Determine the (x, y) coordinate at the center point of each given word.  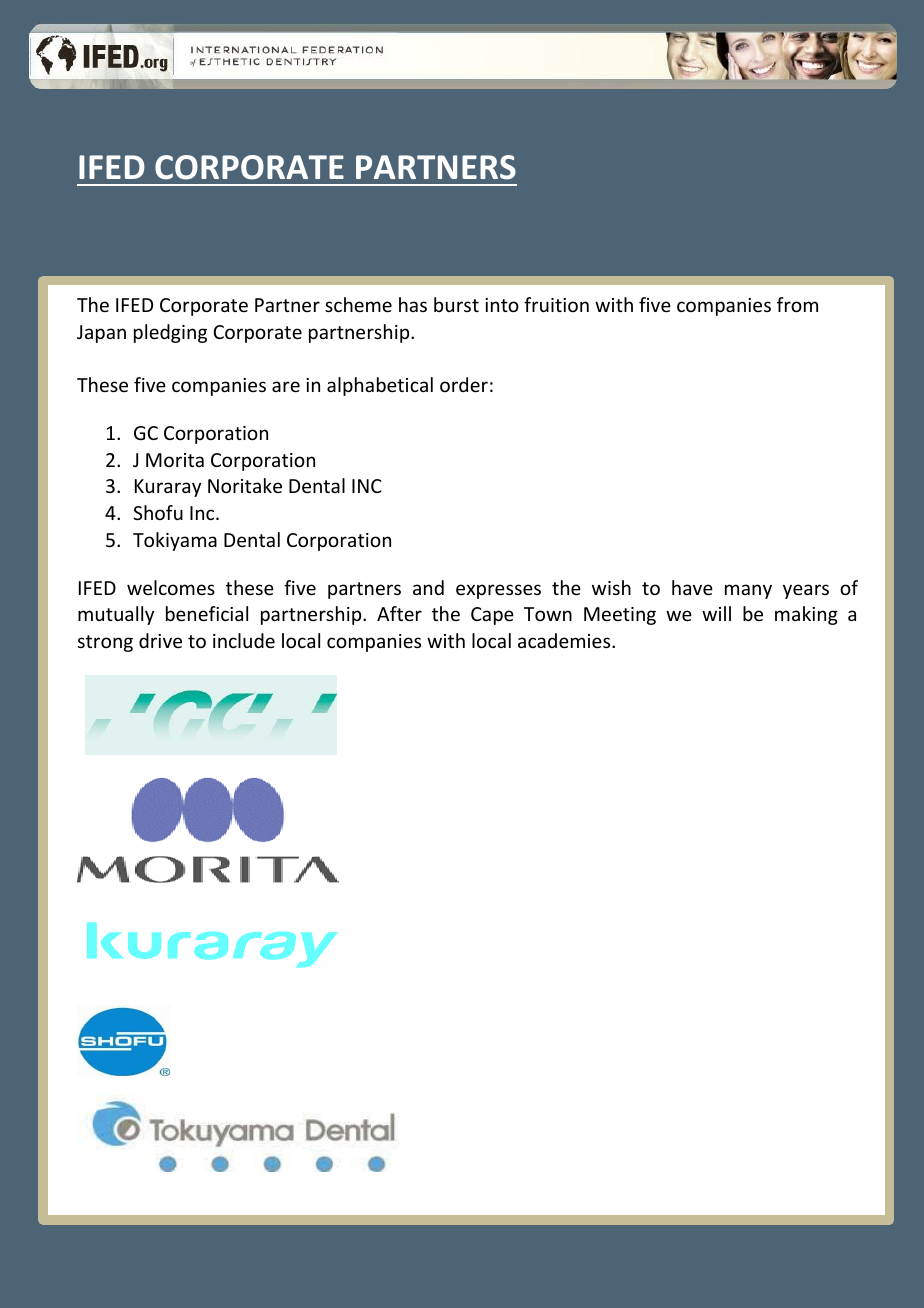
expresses (498, 591)
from (797, 304)
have (692, 587)
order (464, 384)
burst (456, 304)
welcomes (171, 587)
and (428, 587)
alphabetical (380, 386)
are (286, 386)
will (716, 613)
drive (160, 640)
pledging (170, 333)
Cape (492, 616)
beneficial (207, 613)
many (748, 591)
